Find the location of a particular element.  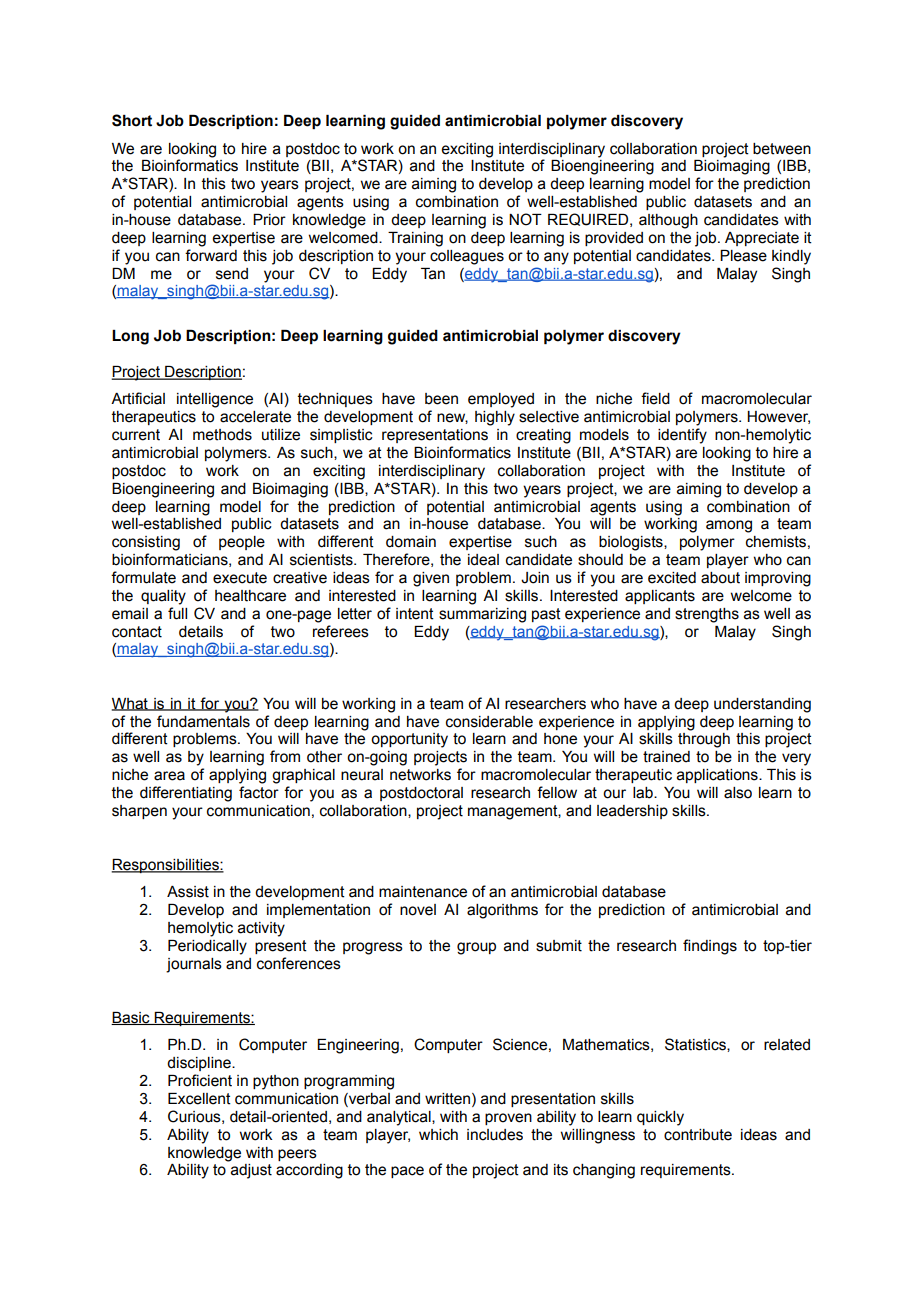

between is located at coordinates (782, 149).
